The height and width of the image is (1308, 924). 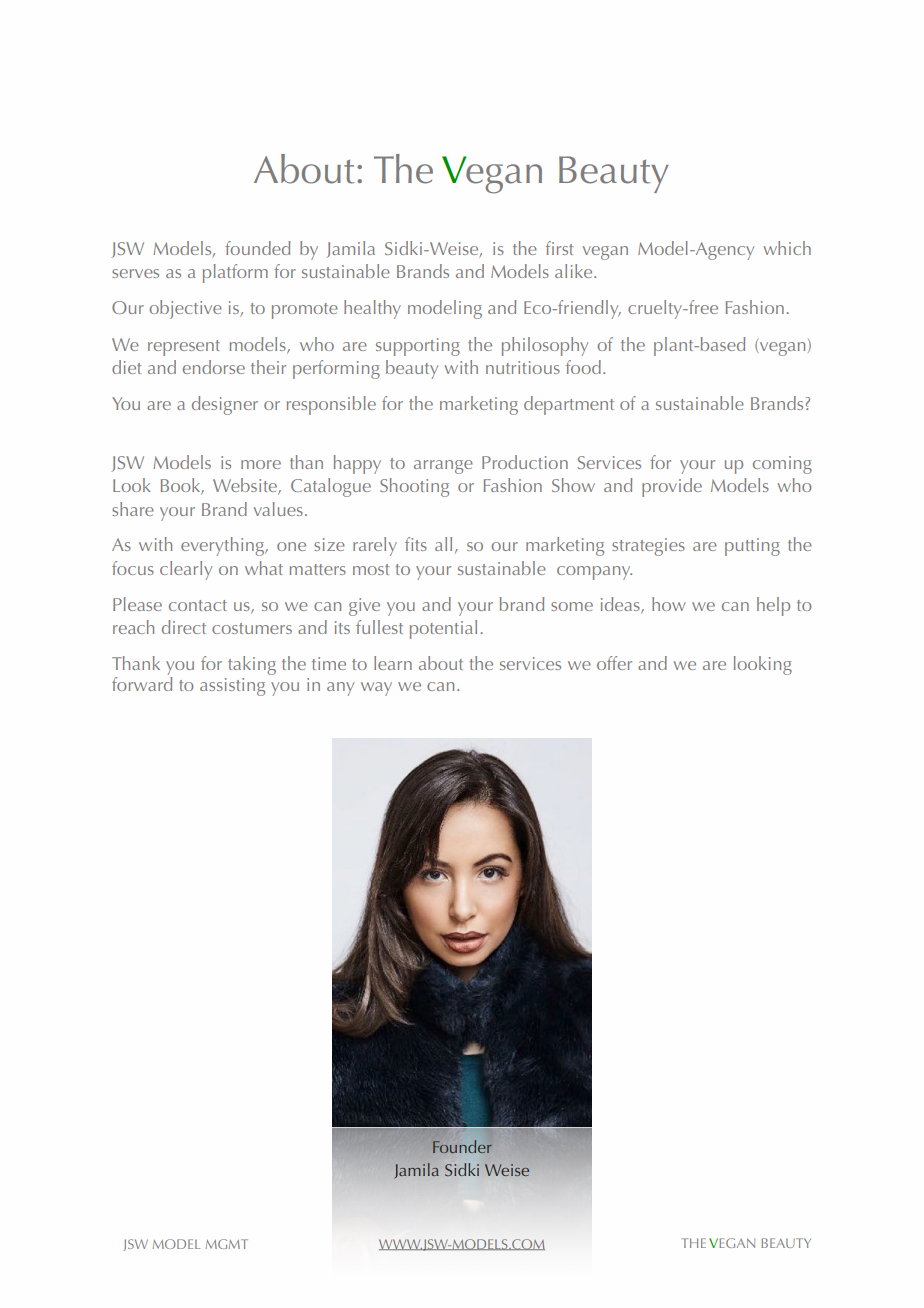 What do you see at coordinates (372, 309) in the image?
I see `healthy` at bounding box center [372, 309].
